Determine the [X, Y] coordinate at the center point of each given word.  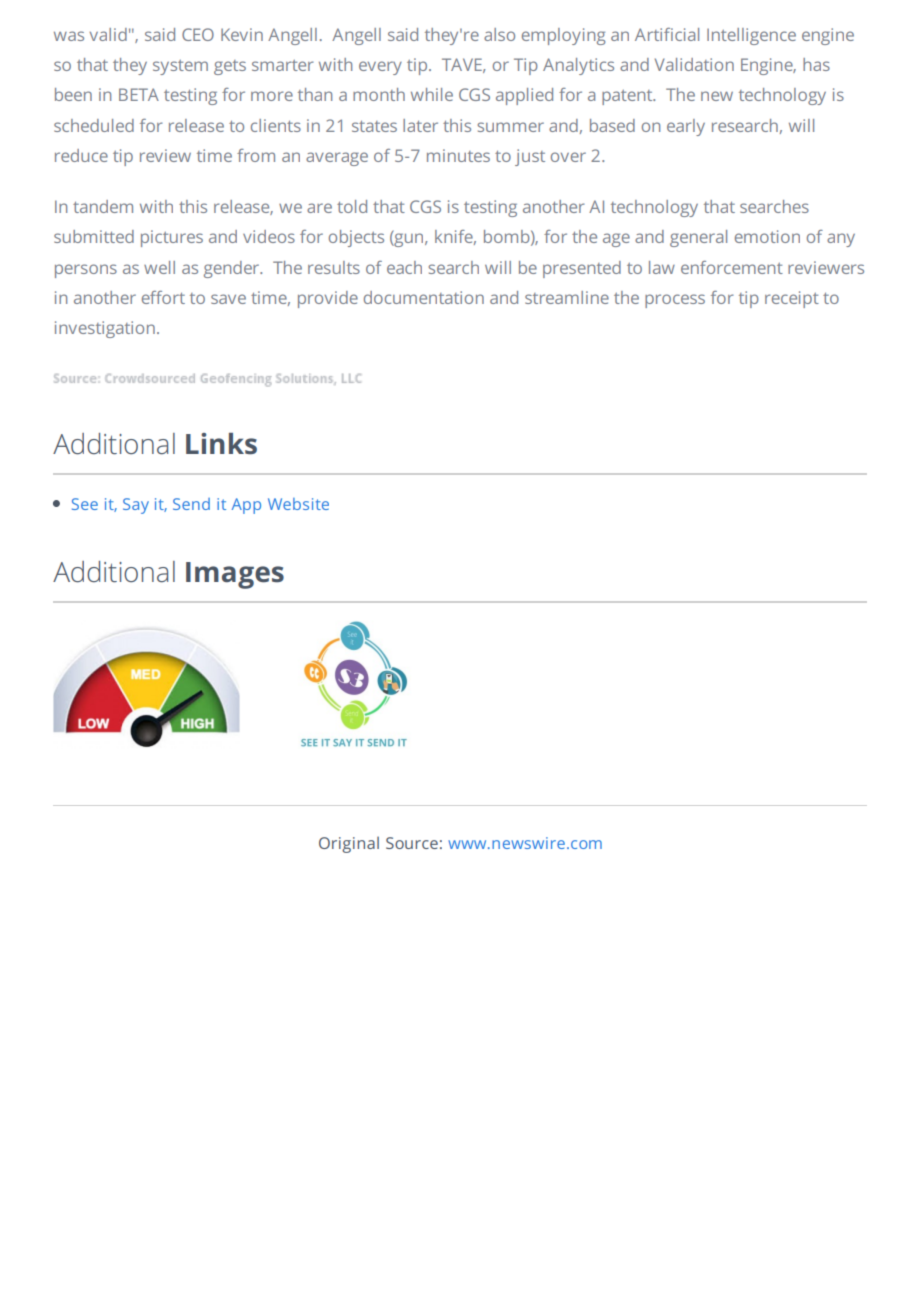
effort [163, 297]
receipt [792, 299]
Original [349, 844]
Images [235, 575]
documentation [424, 297]
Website [298, 504]
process [675, 301]
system [180, 67]
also [499, 34]
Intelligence [751, 36]
